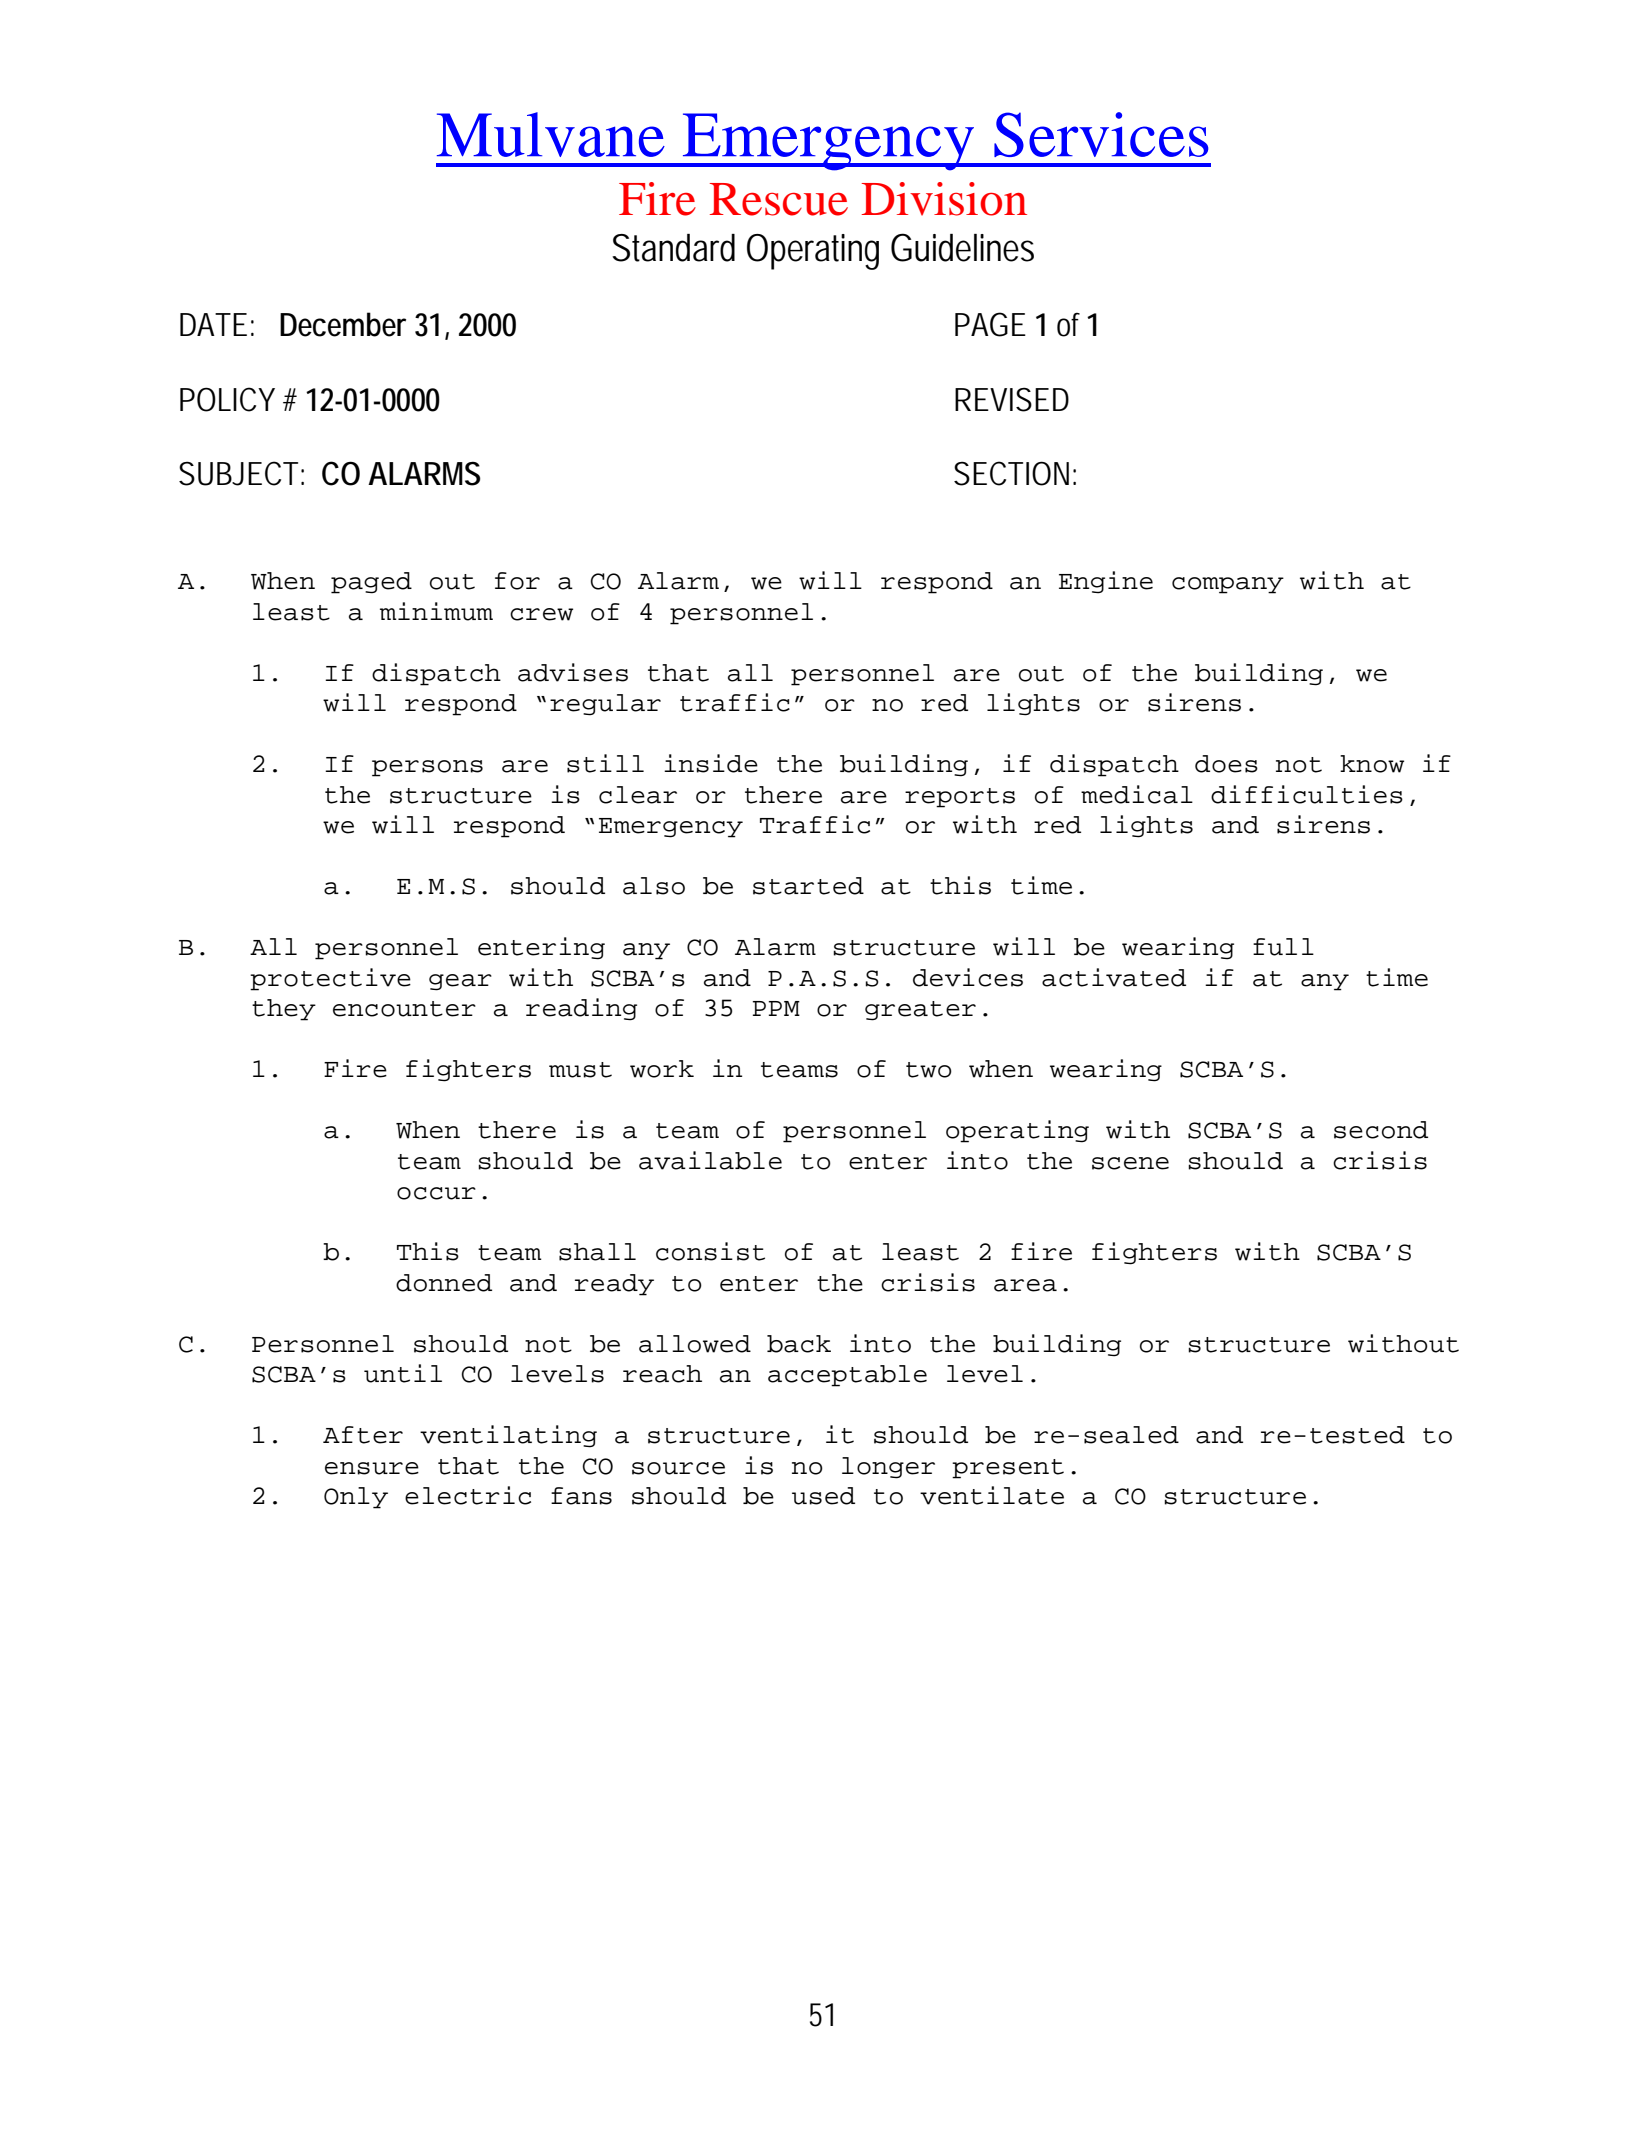  What do you see at coordinates (343, 324) in the screenshot?
I see `December` at bounding box center [343, 324].
